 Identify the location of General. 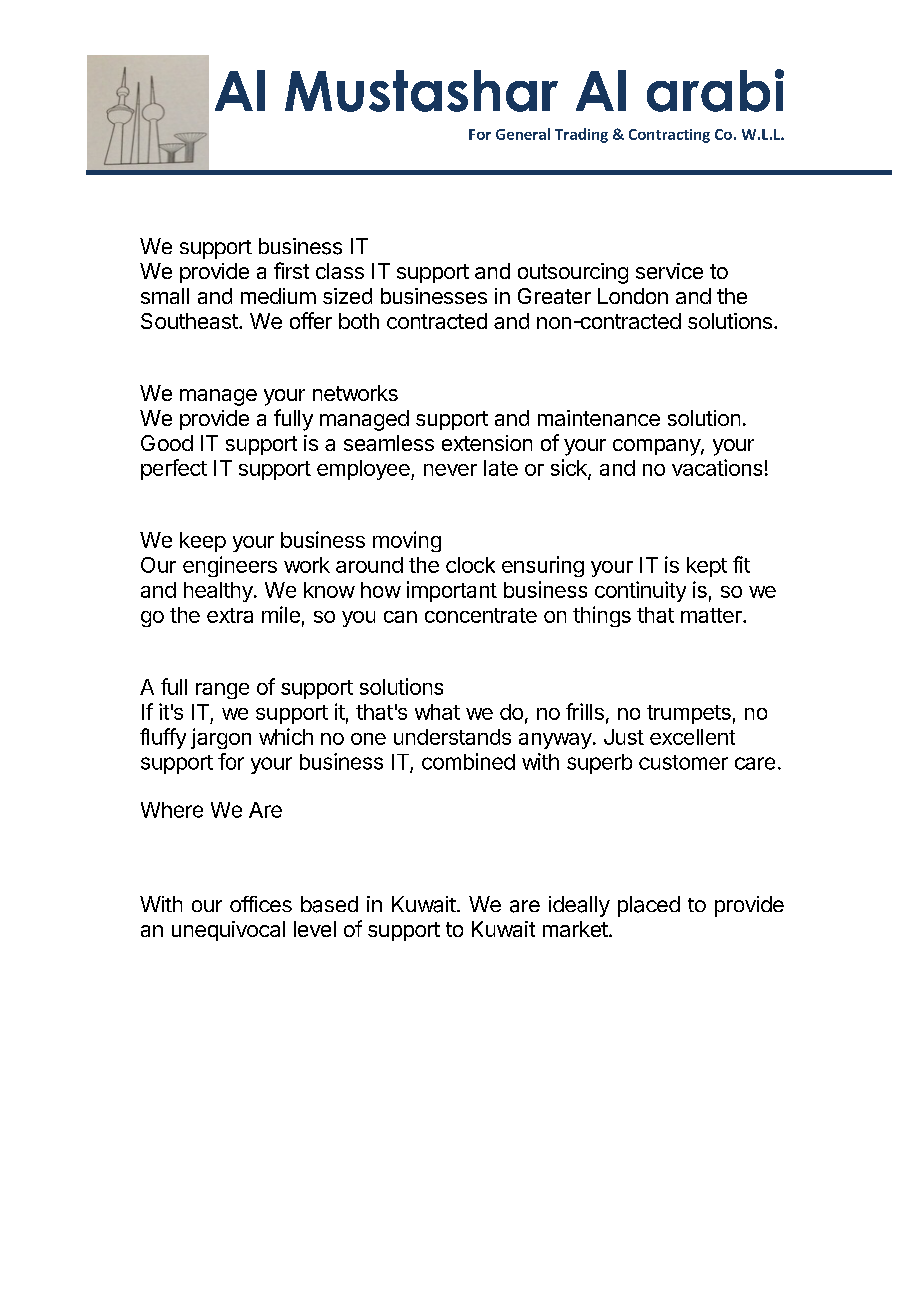
(523, 134).
